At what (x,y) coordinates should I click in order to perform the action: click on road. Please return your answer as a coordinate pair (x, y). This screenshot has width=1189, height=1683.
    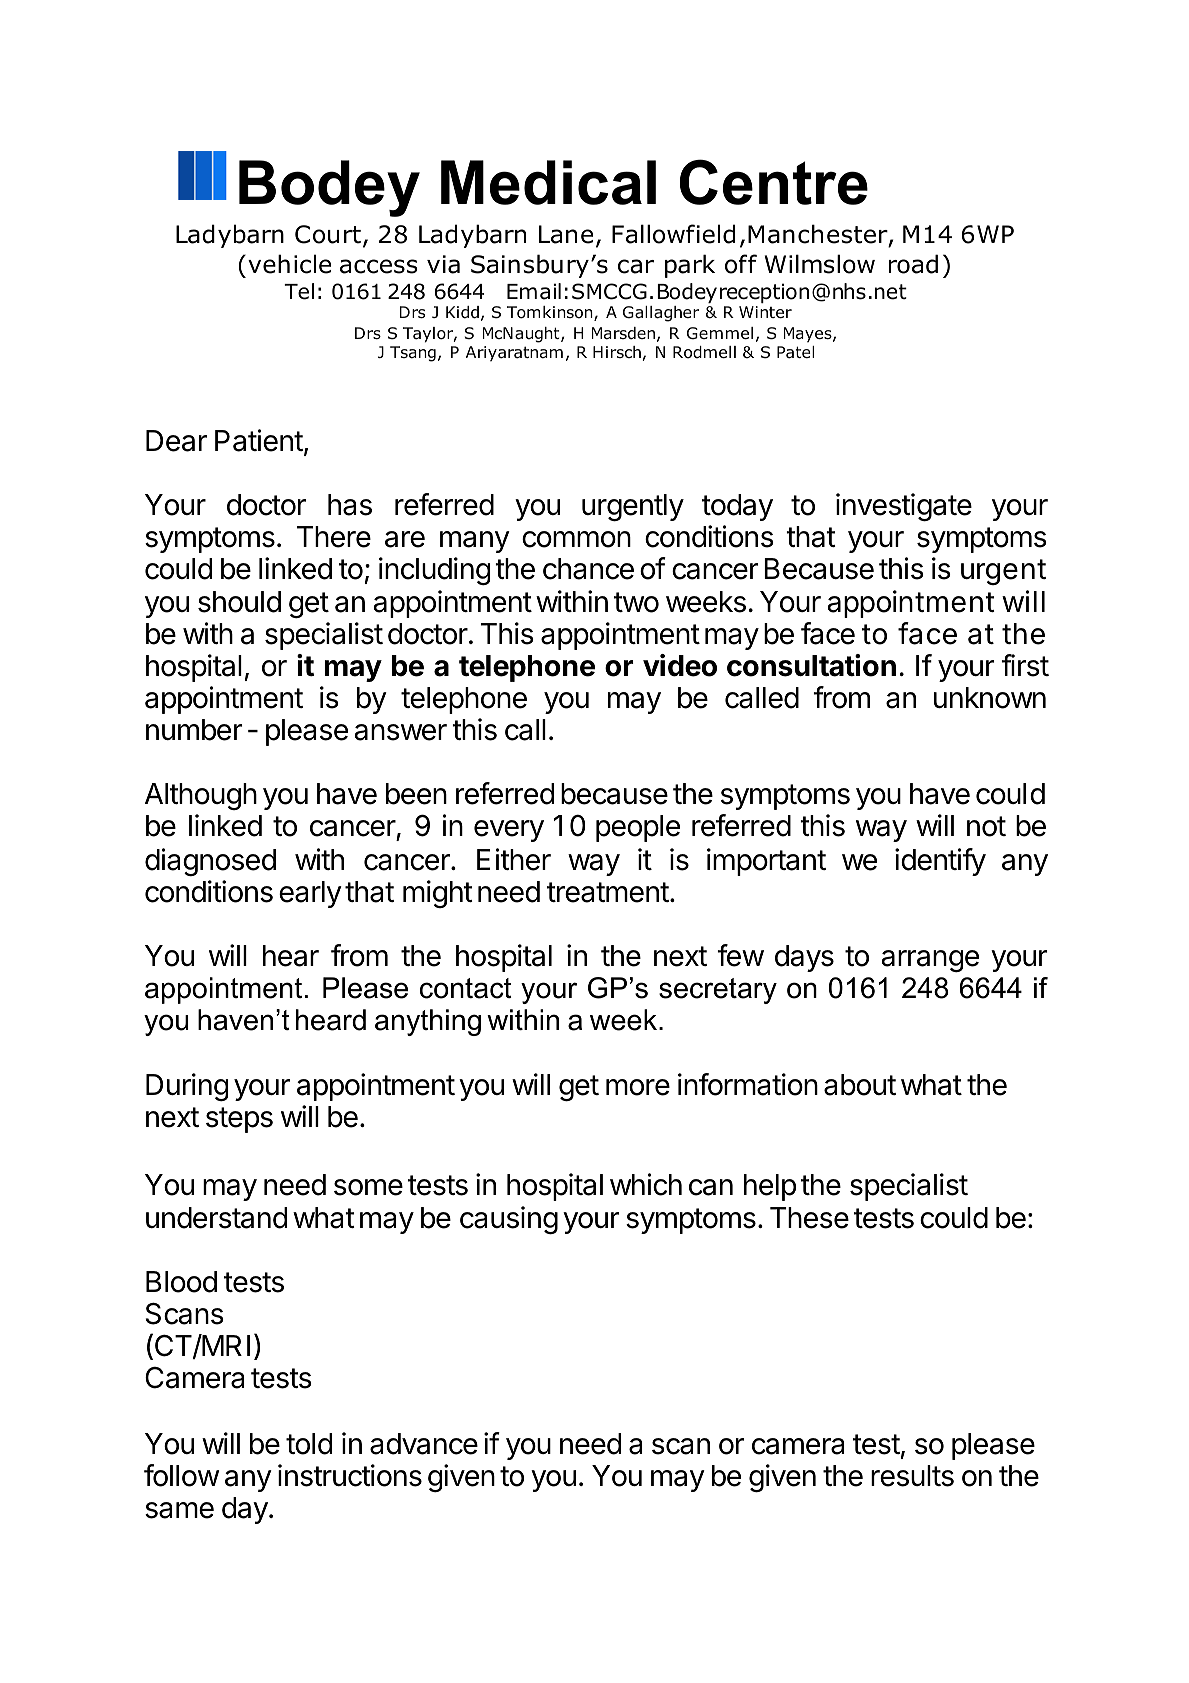
    Looking at the image, I should click on (913, 264).
